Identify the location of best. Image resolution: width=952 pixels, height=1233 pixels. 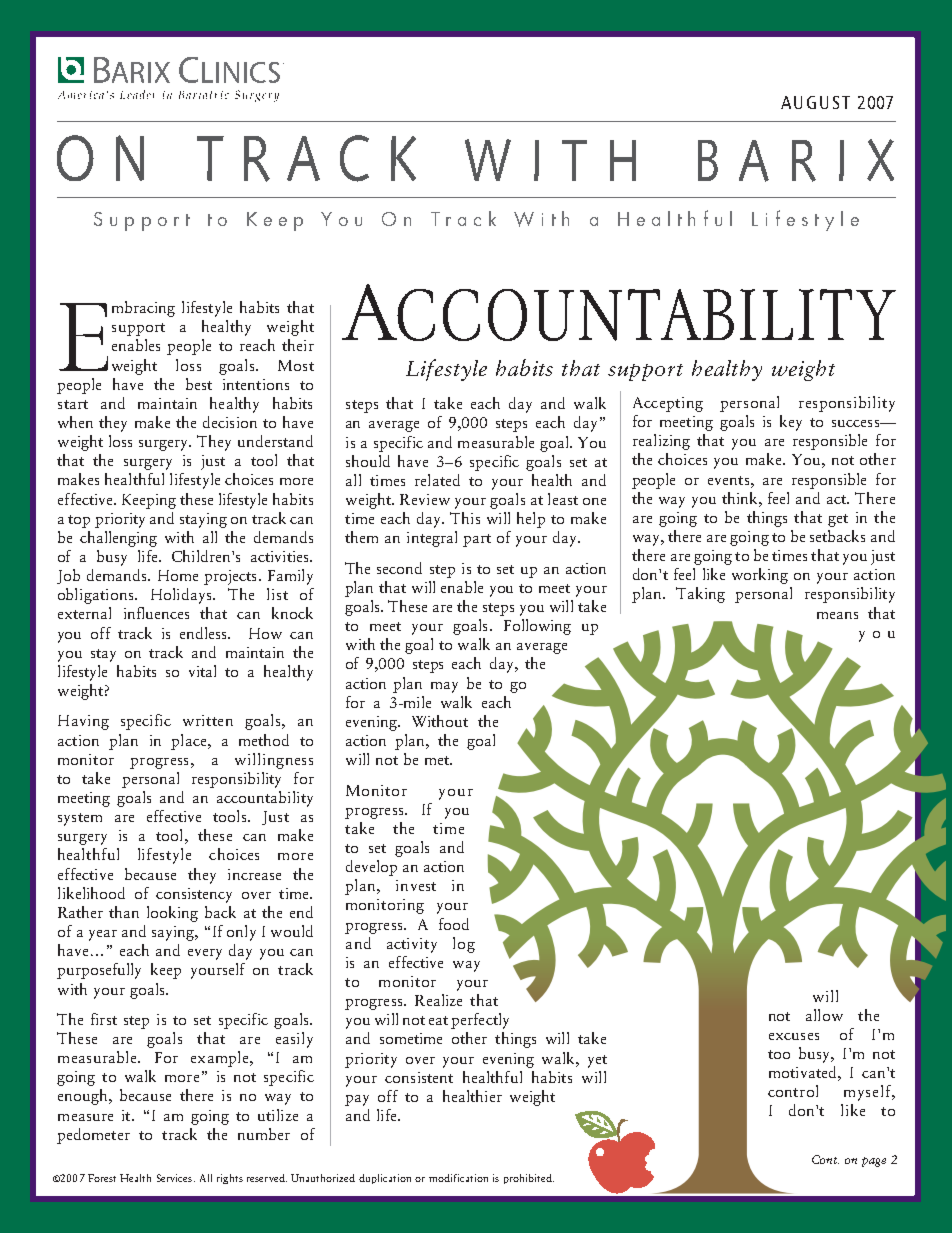
(199, 384).
